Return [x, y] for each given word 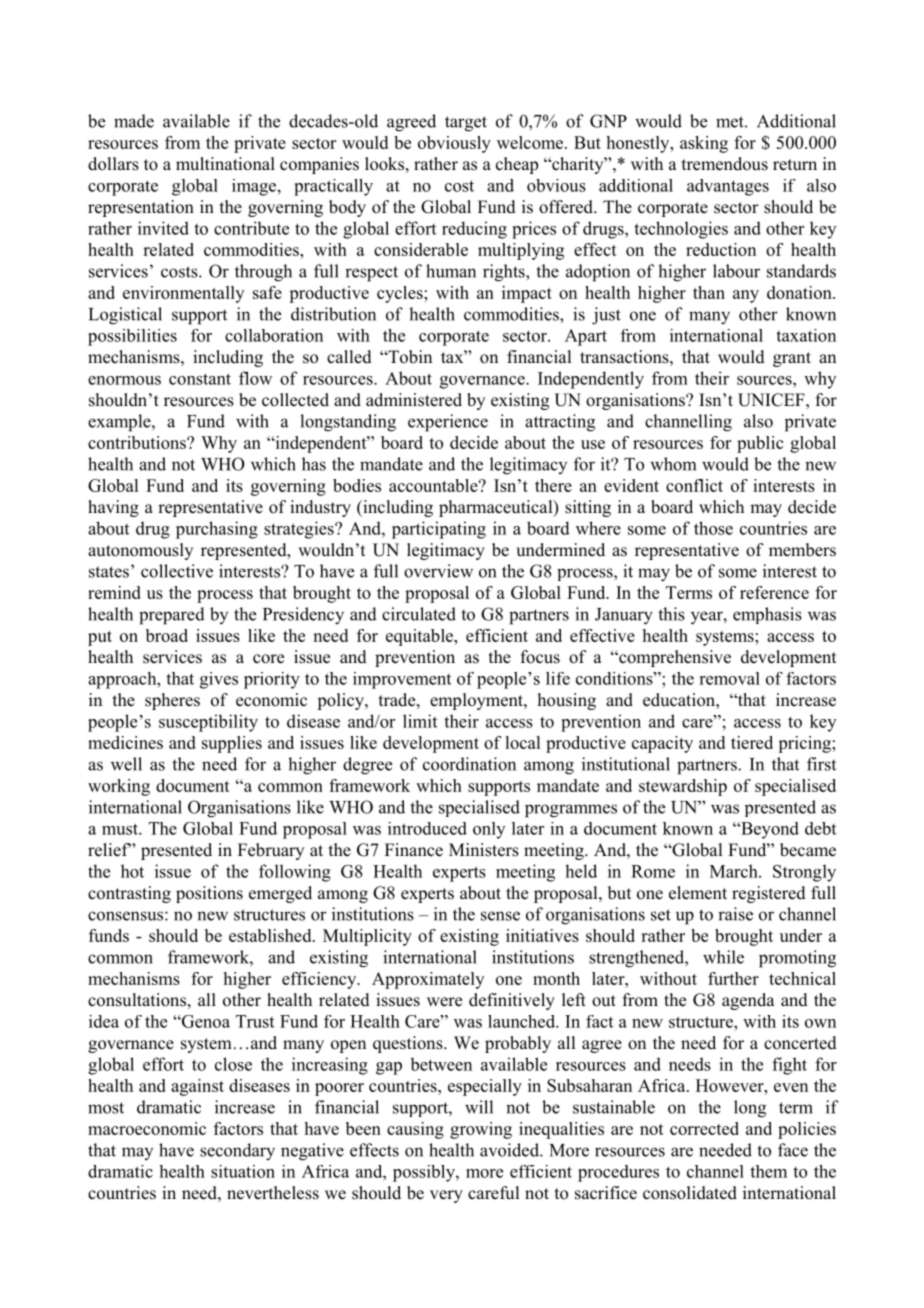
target [466, 124]
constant [200, 379]
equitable [421, 637]
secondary [237, 1152]
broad [167, 635]
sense [500, 916]
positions [209, 894]
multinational [225, 164]
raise [735, 914]
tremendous [725, 164]
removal [729, 678]
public [760, 444]
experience [448, 423]
